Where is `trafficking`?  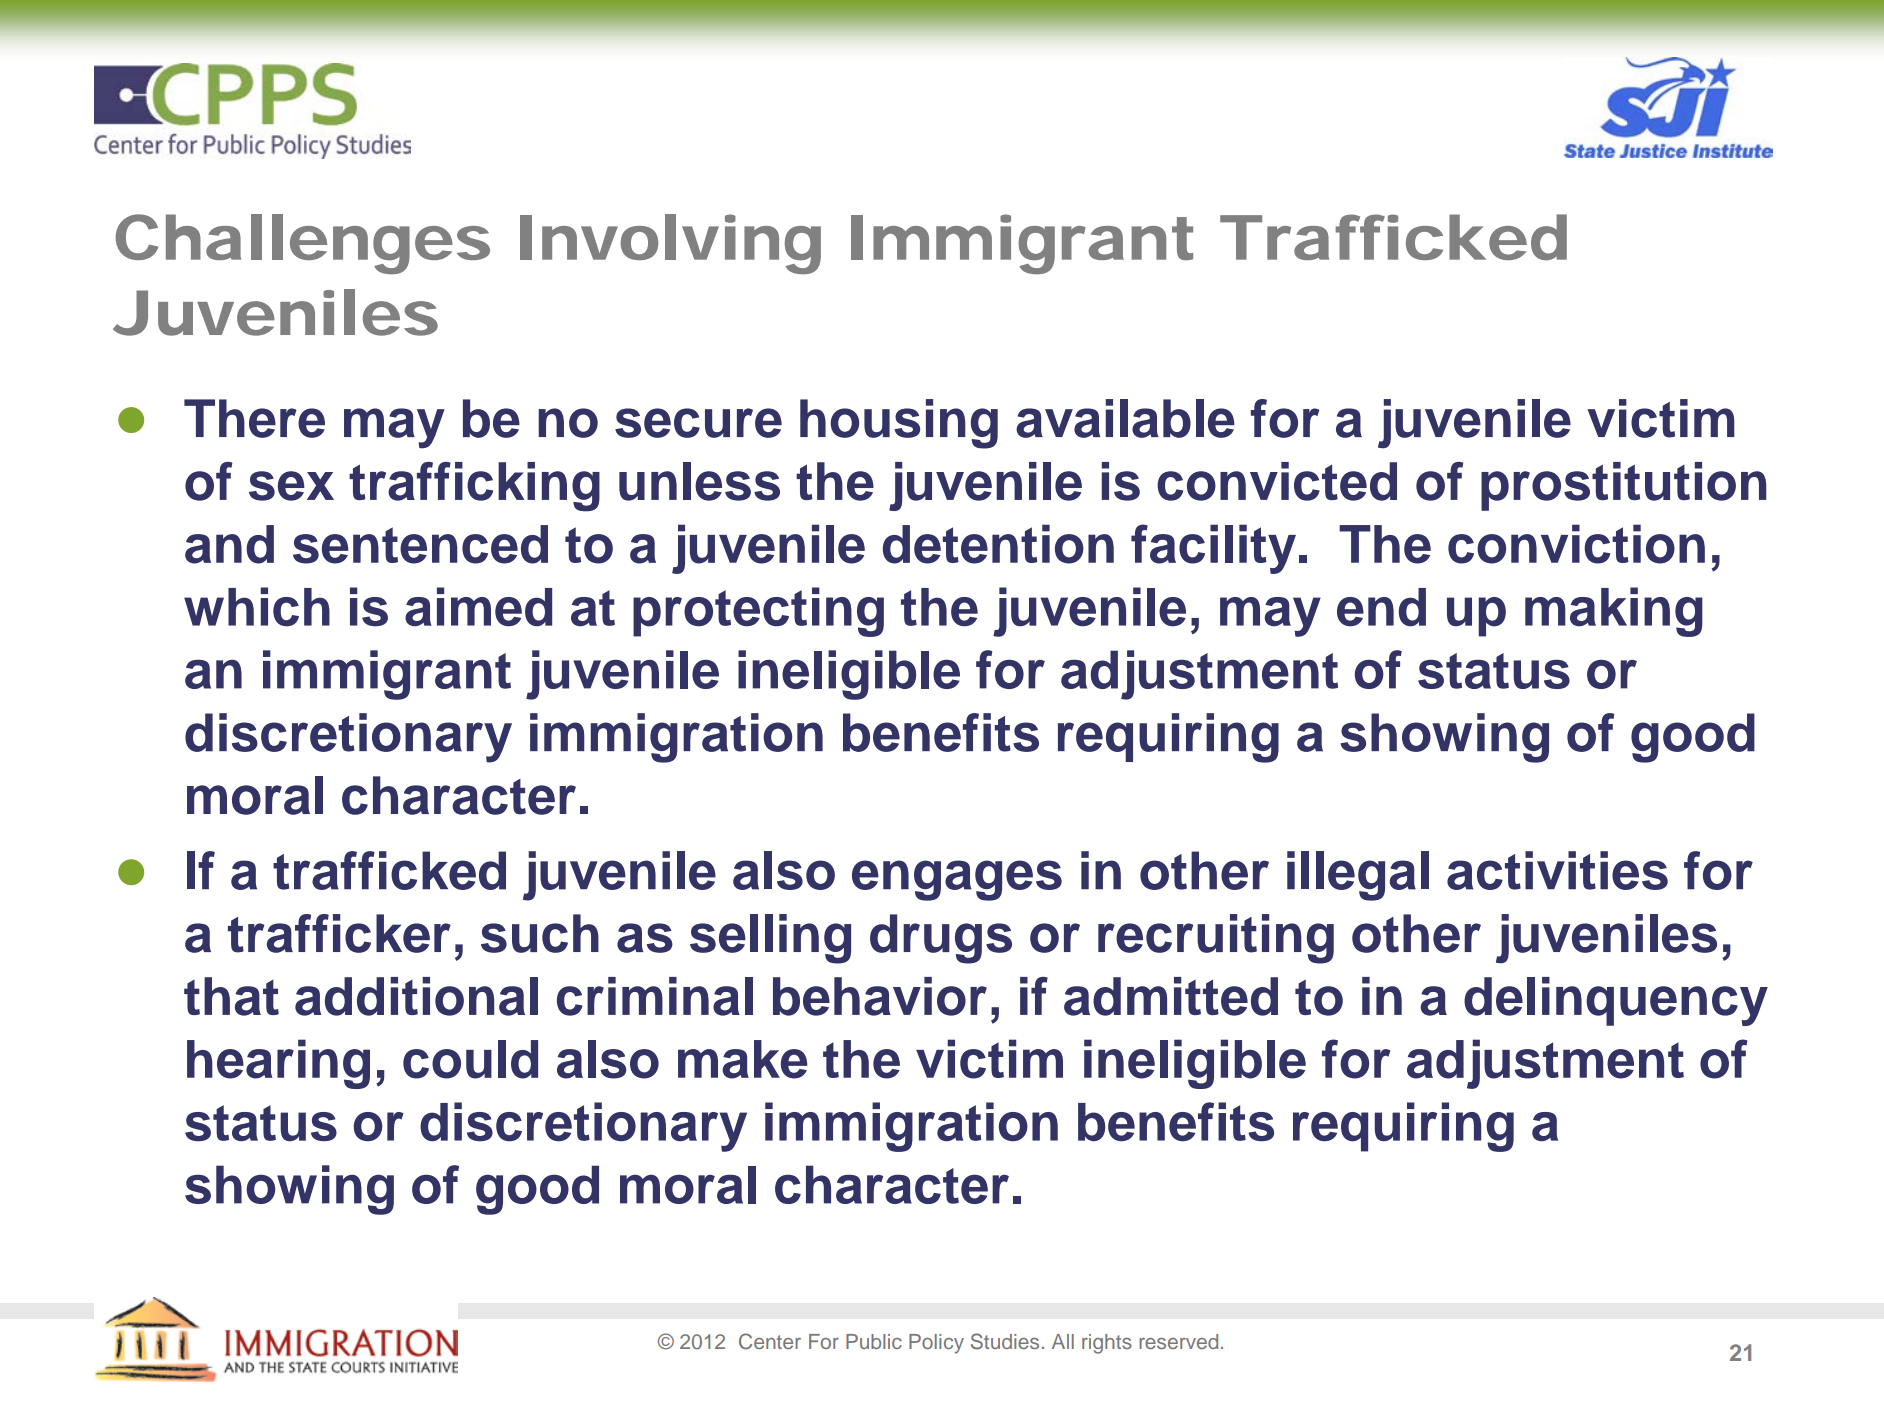
trafficking is located at coordinates (474, 487).
